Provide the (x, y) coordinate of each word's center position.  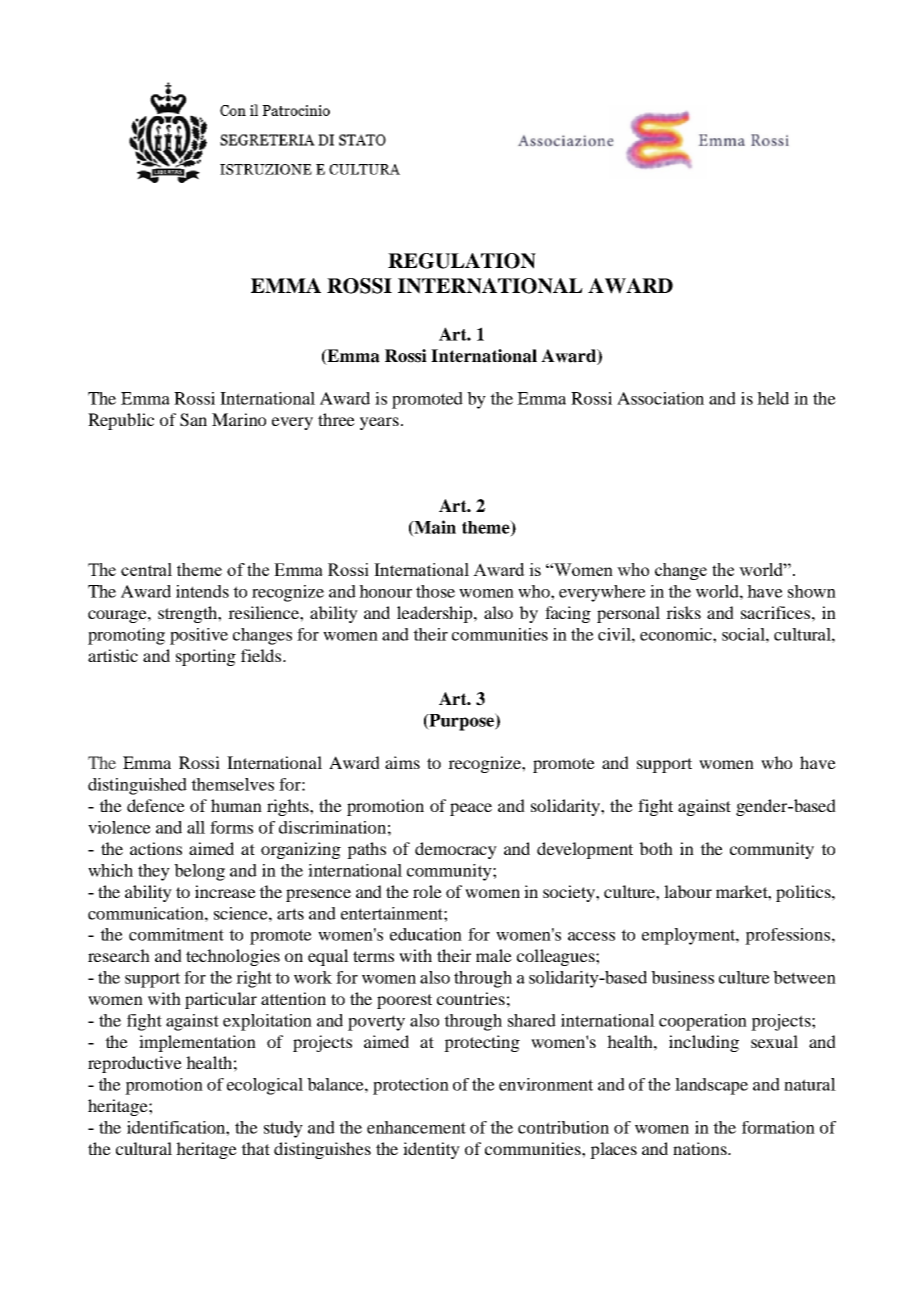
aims (402, 762)
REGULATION (462, 261)
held (773, 398)
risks (683, 612)
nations (701, 1148)
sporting (206, 657)
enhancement (416, 1127)
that (255, 1148)
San (193, 420)
